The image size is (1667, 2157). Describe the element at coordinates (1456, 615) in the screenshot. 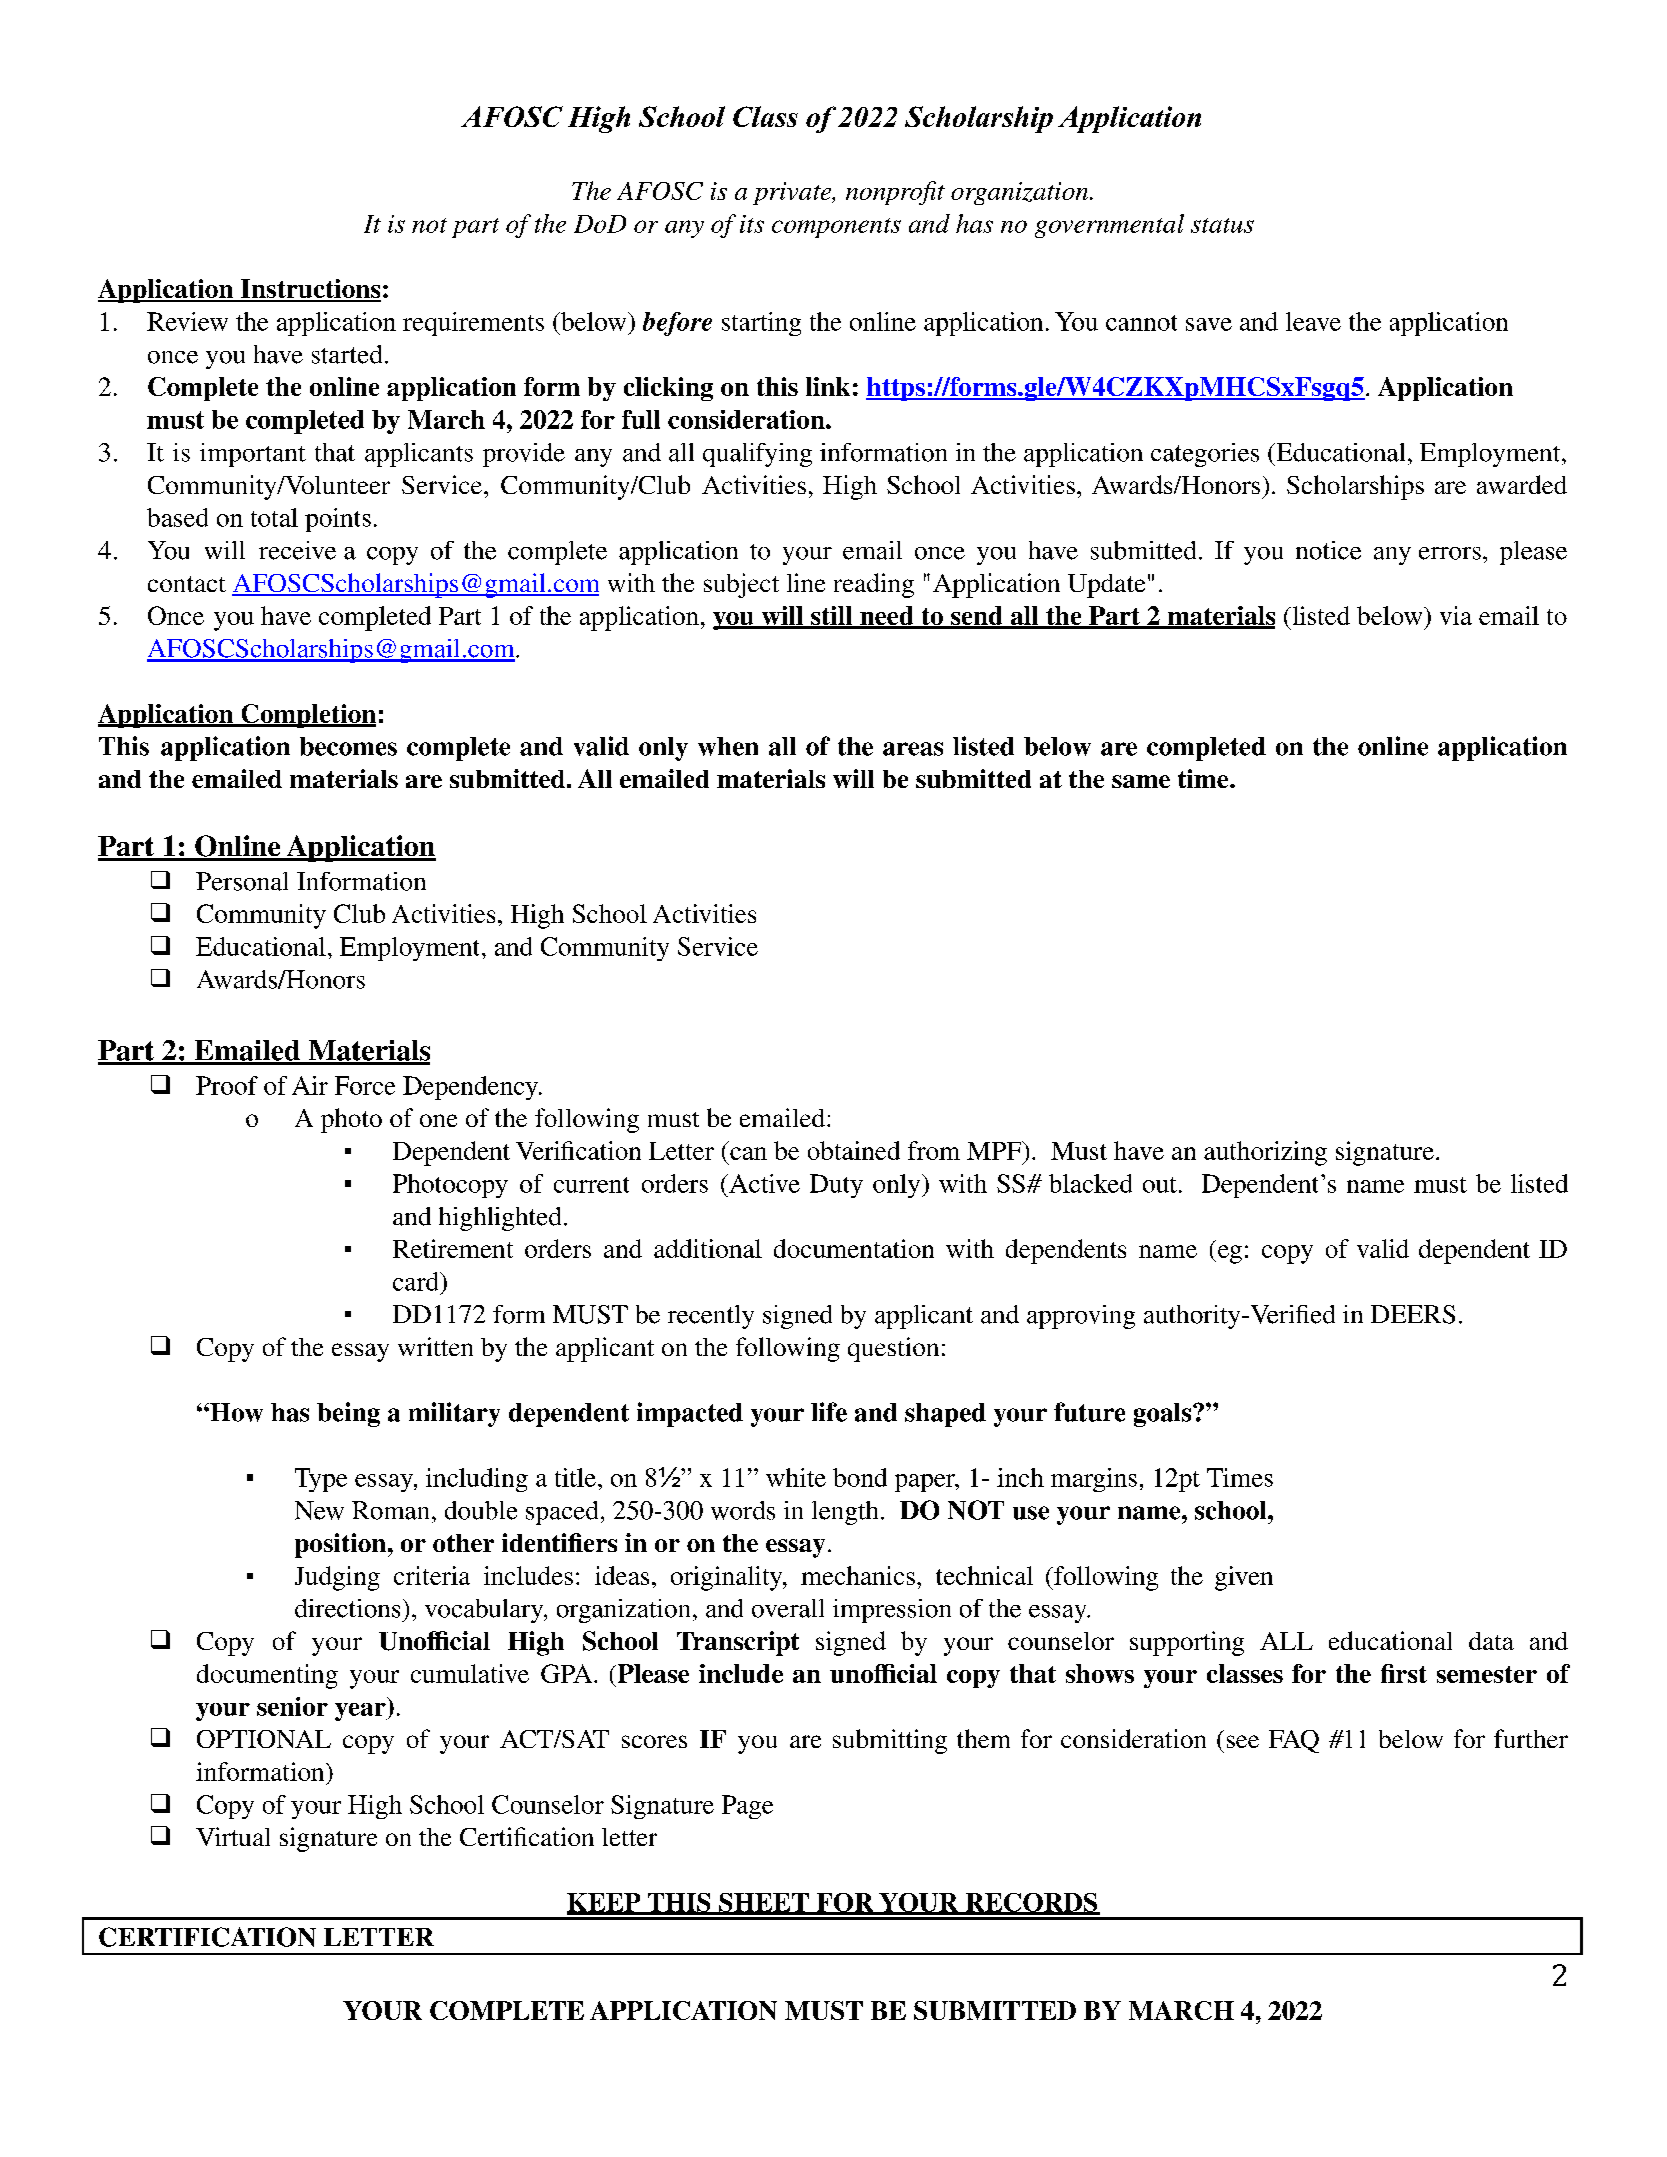

I see `via` at that location.
